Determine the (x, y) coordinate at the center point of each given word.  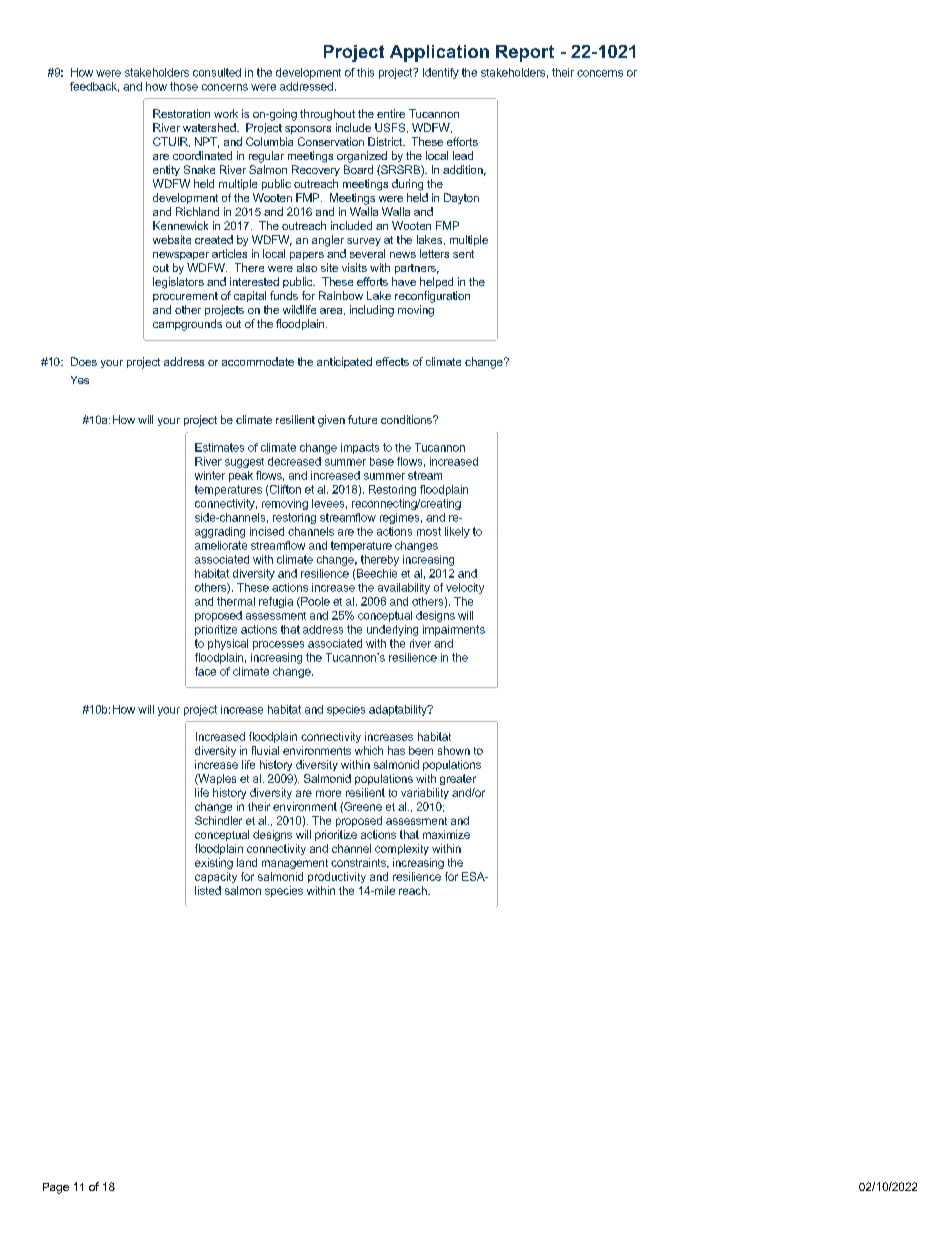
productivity (337, 877)
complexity (402, 849)
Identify (441, 73)
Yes (80, 380)
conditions (407, 419)
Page (56, 1188)
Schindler (218, 820)
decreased (294, 461)
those (184, 86)
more (328, 793)
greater (458, 779)
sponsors (308, 130)
